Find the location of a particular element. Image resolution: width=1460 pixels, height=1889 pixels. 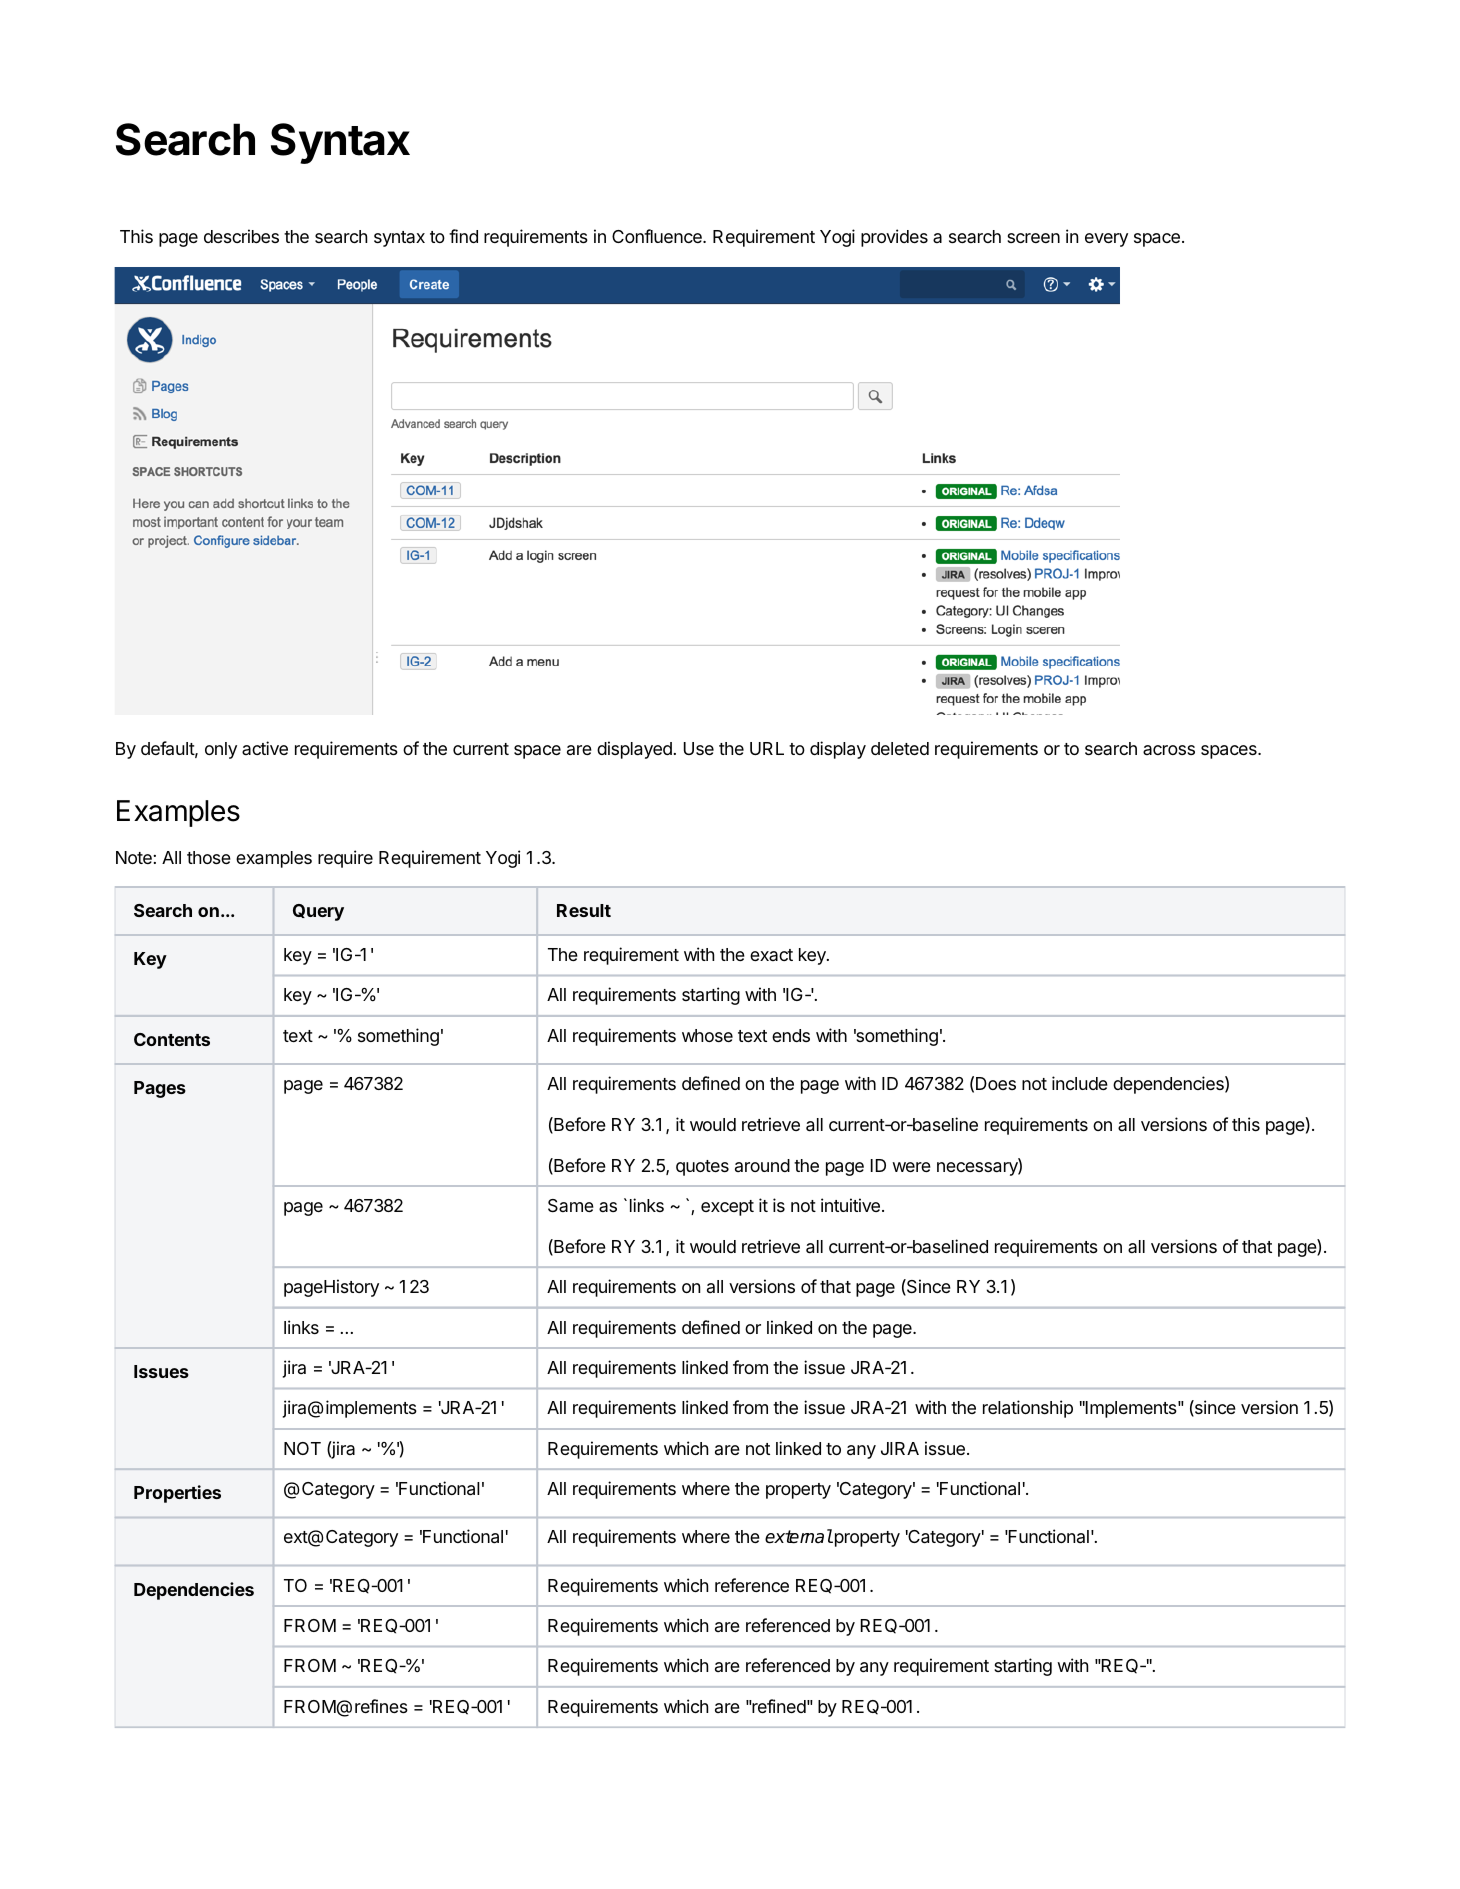

include is located at coordinates (1080, 1083).
